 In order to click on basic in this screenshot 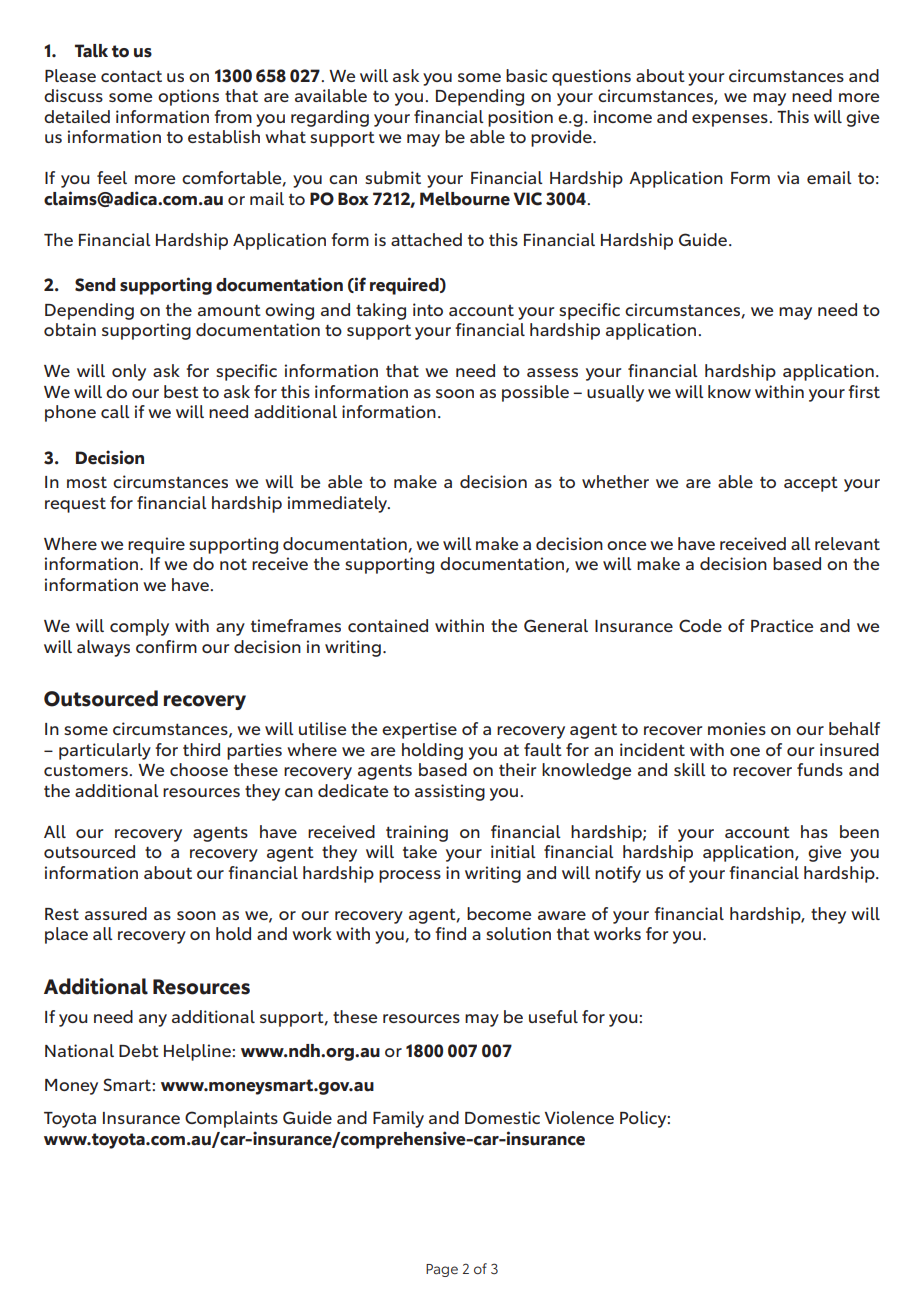, I will do `click(526, 75)`.
